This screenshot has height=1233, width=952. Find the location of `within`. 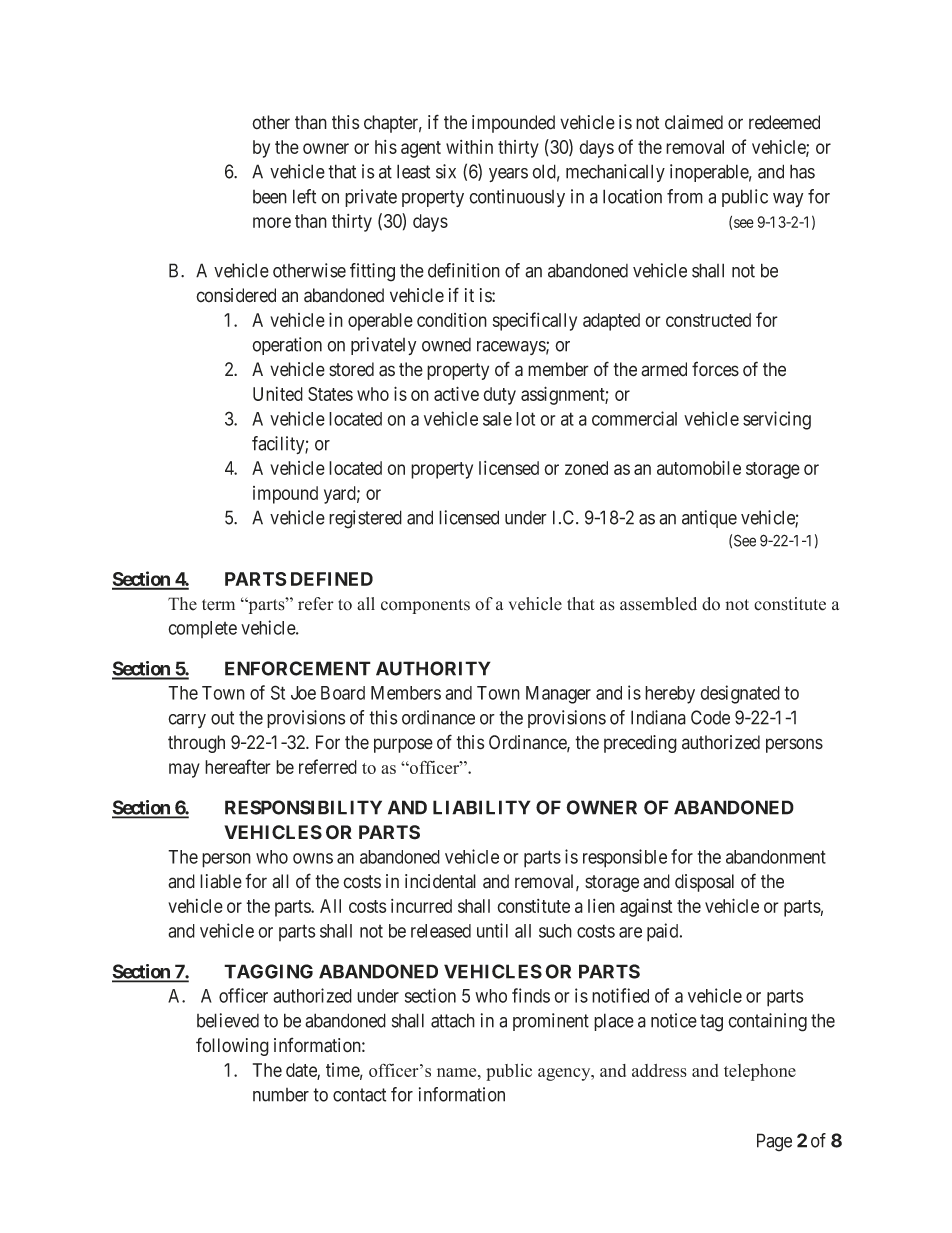

within is located at coordinates (469, 147).
